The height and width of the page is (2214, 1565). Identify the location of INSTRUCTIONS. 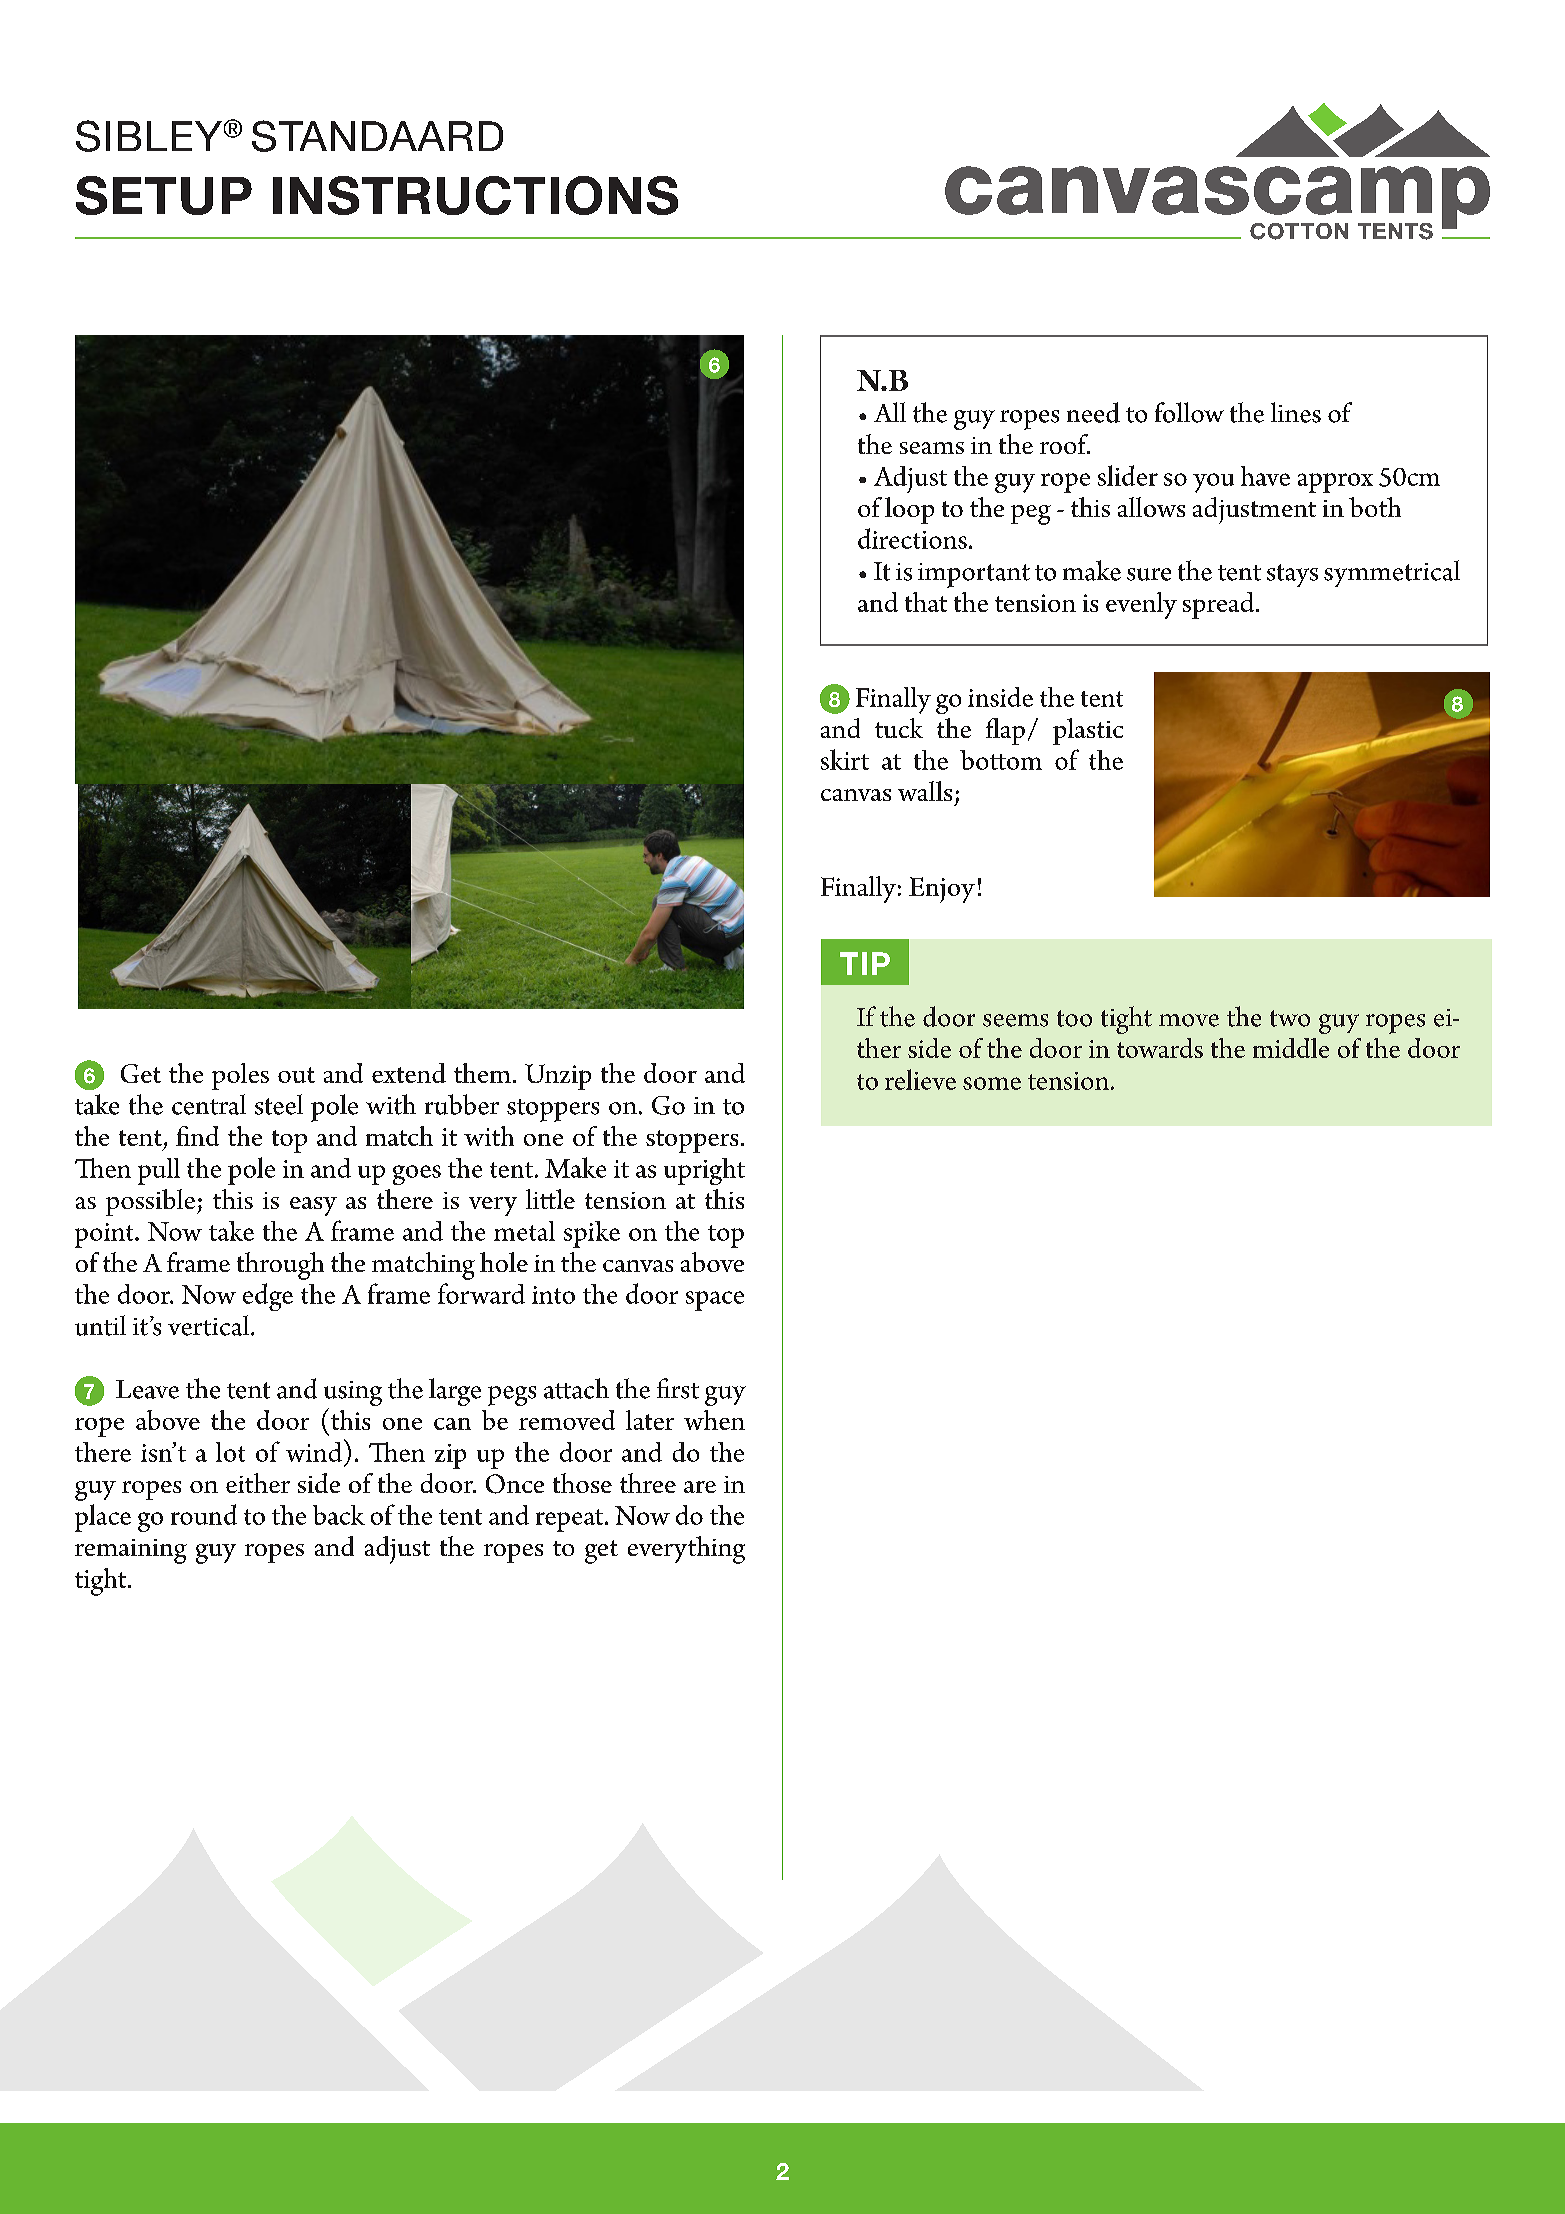
(475, 195).
